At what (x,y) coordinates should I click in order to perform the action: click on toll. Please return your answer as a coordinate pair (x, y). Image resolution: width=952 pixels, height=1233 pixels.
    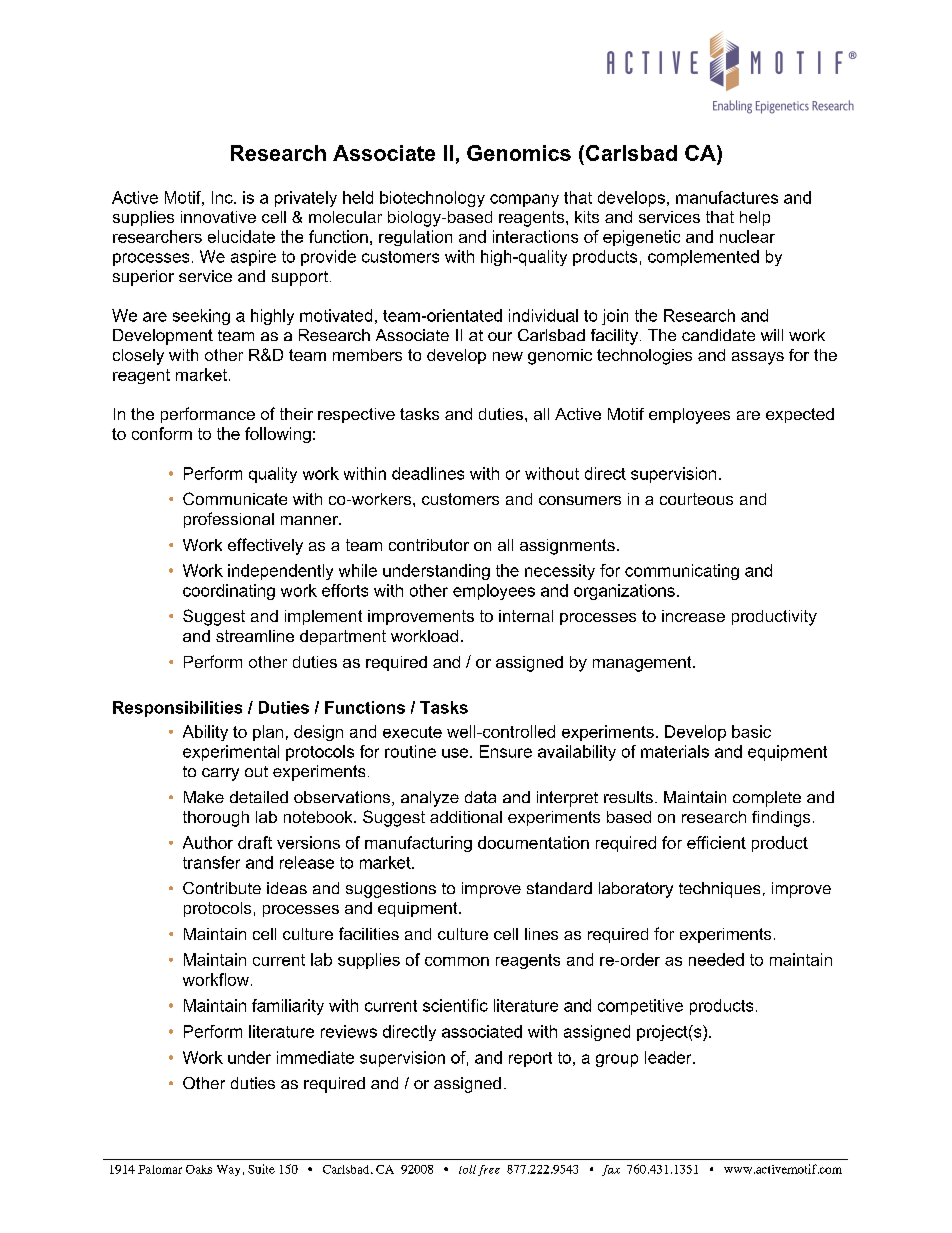
    Looking at the image, I should click on (467, 1169).
